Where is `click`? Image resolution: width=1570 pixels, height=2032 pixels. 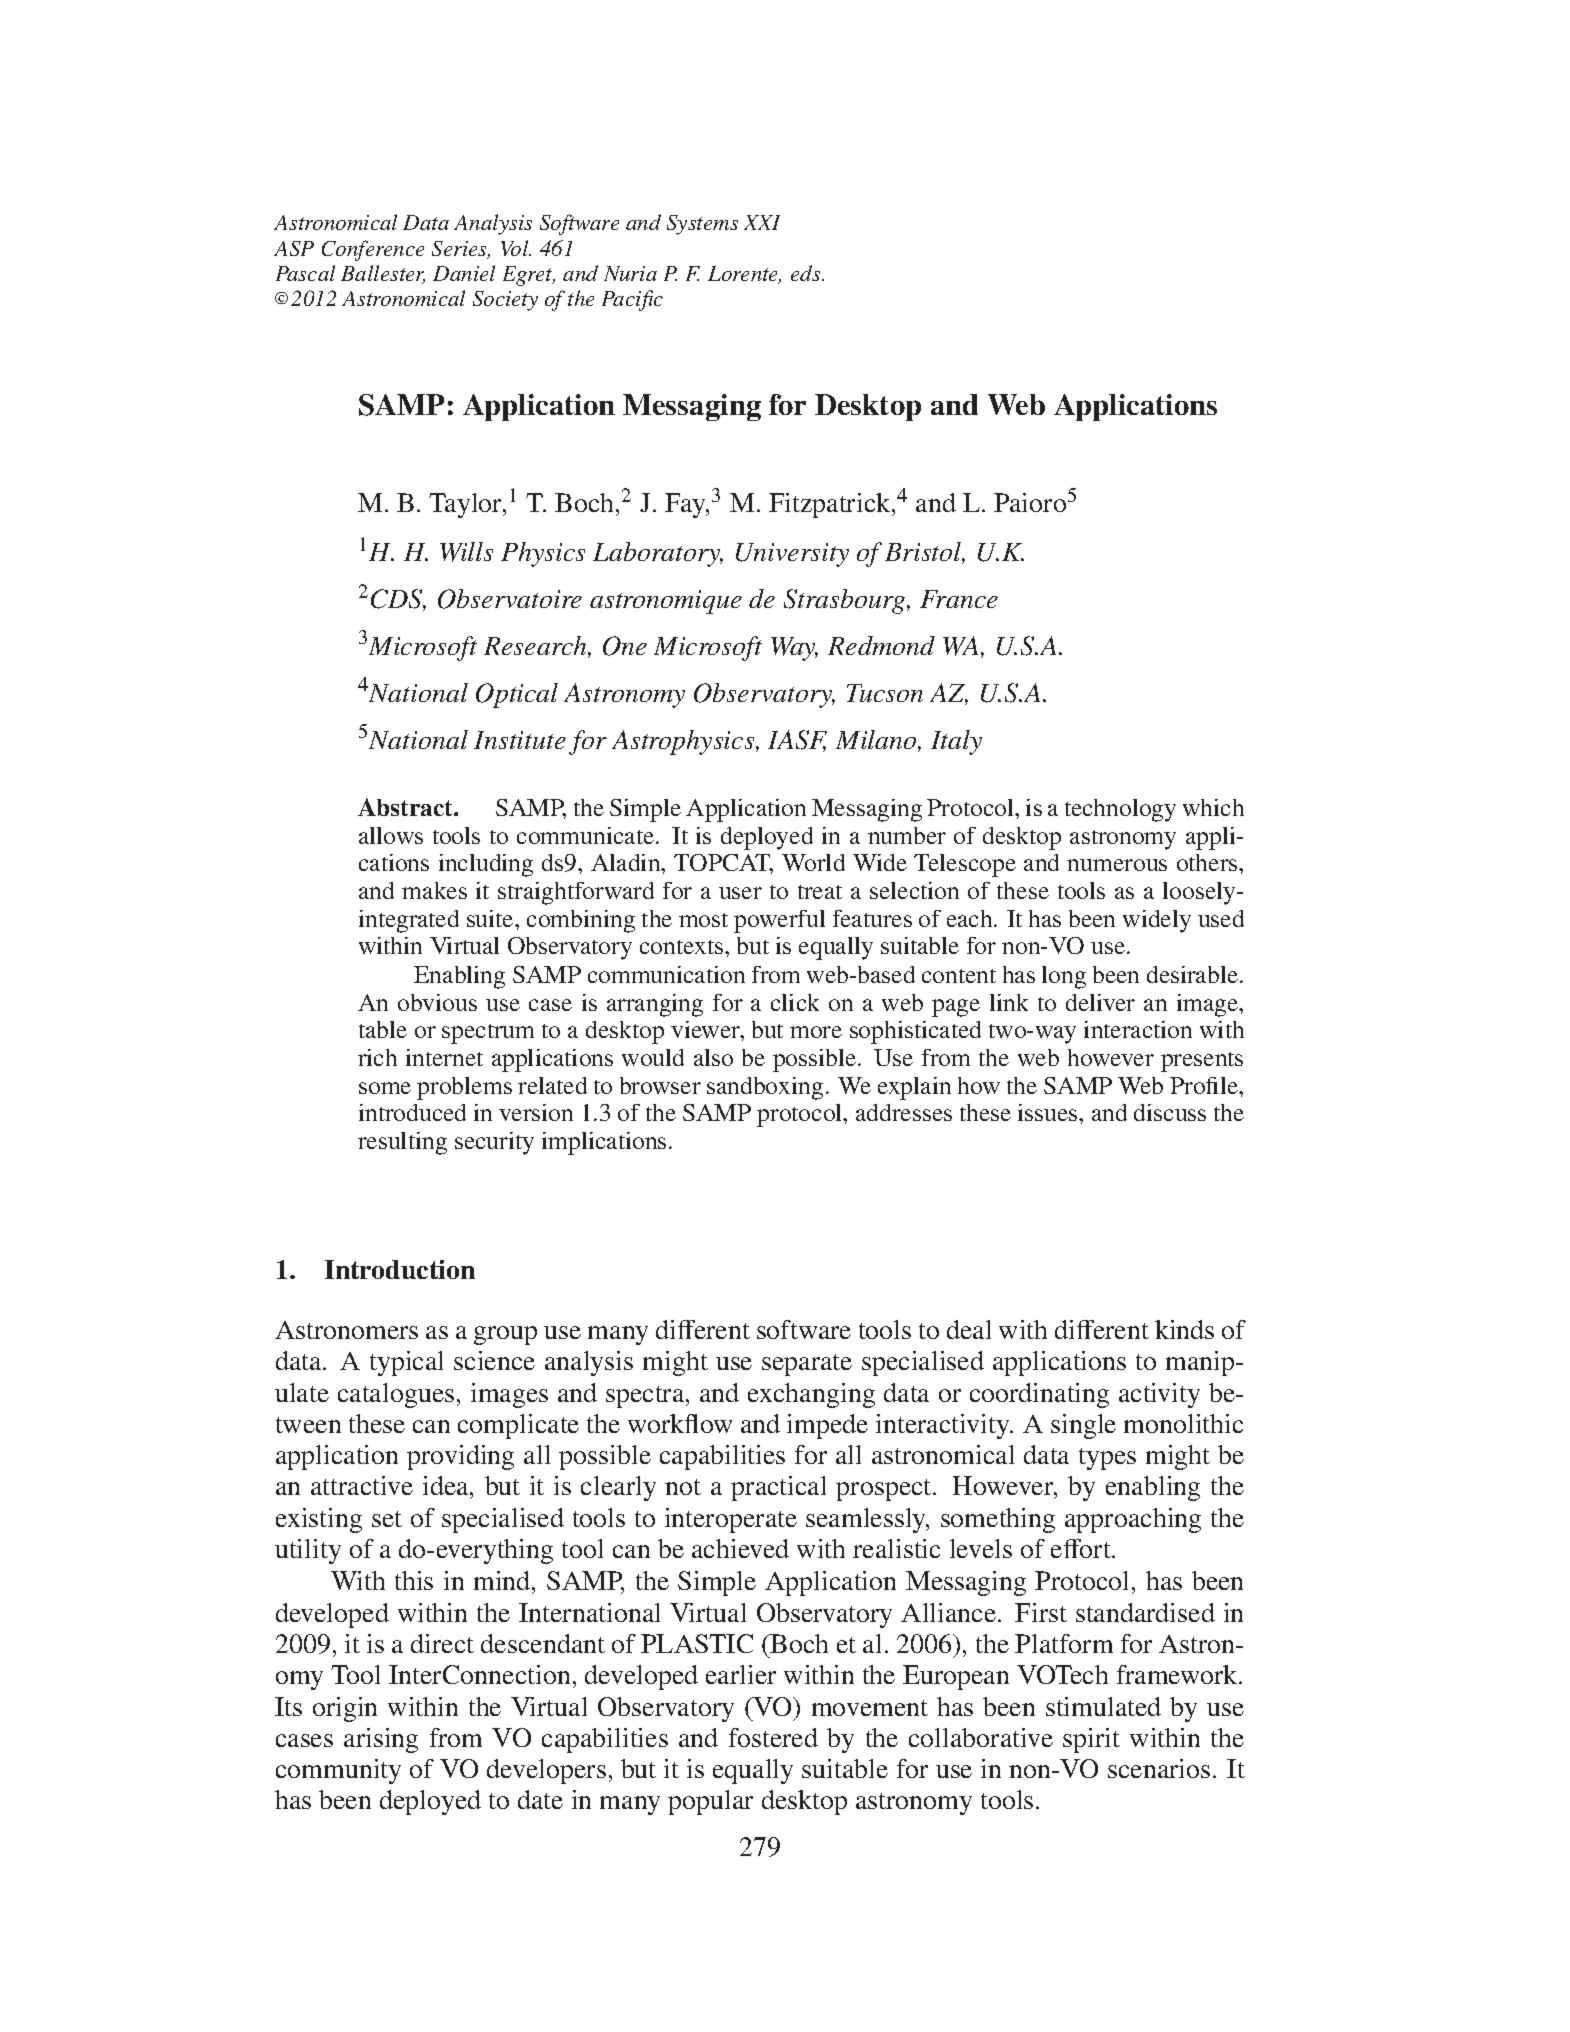
click is located at coordinates (795, 1002).
